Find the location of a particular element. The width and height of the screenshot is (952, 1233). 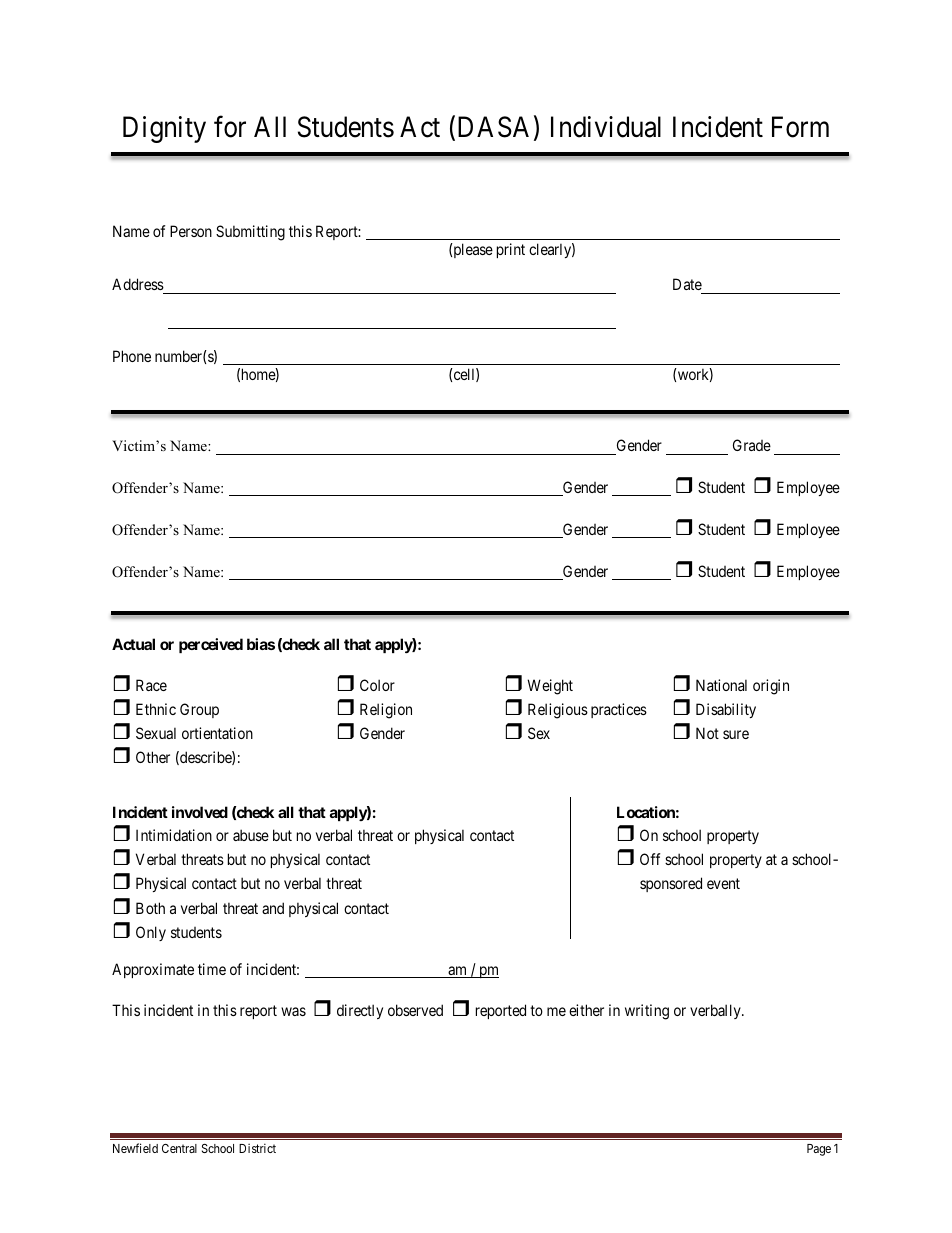

Dignity is located at coordinates (164, 129).
